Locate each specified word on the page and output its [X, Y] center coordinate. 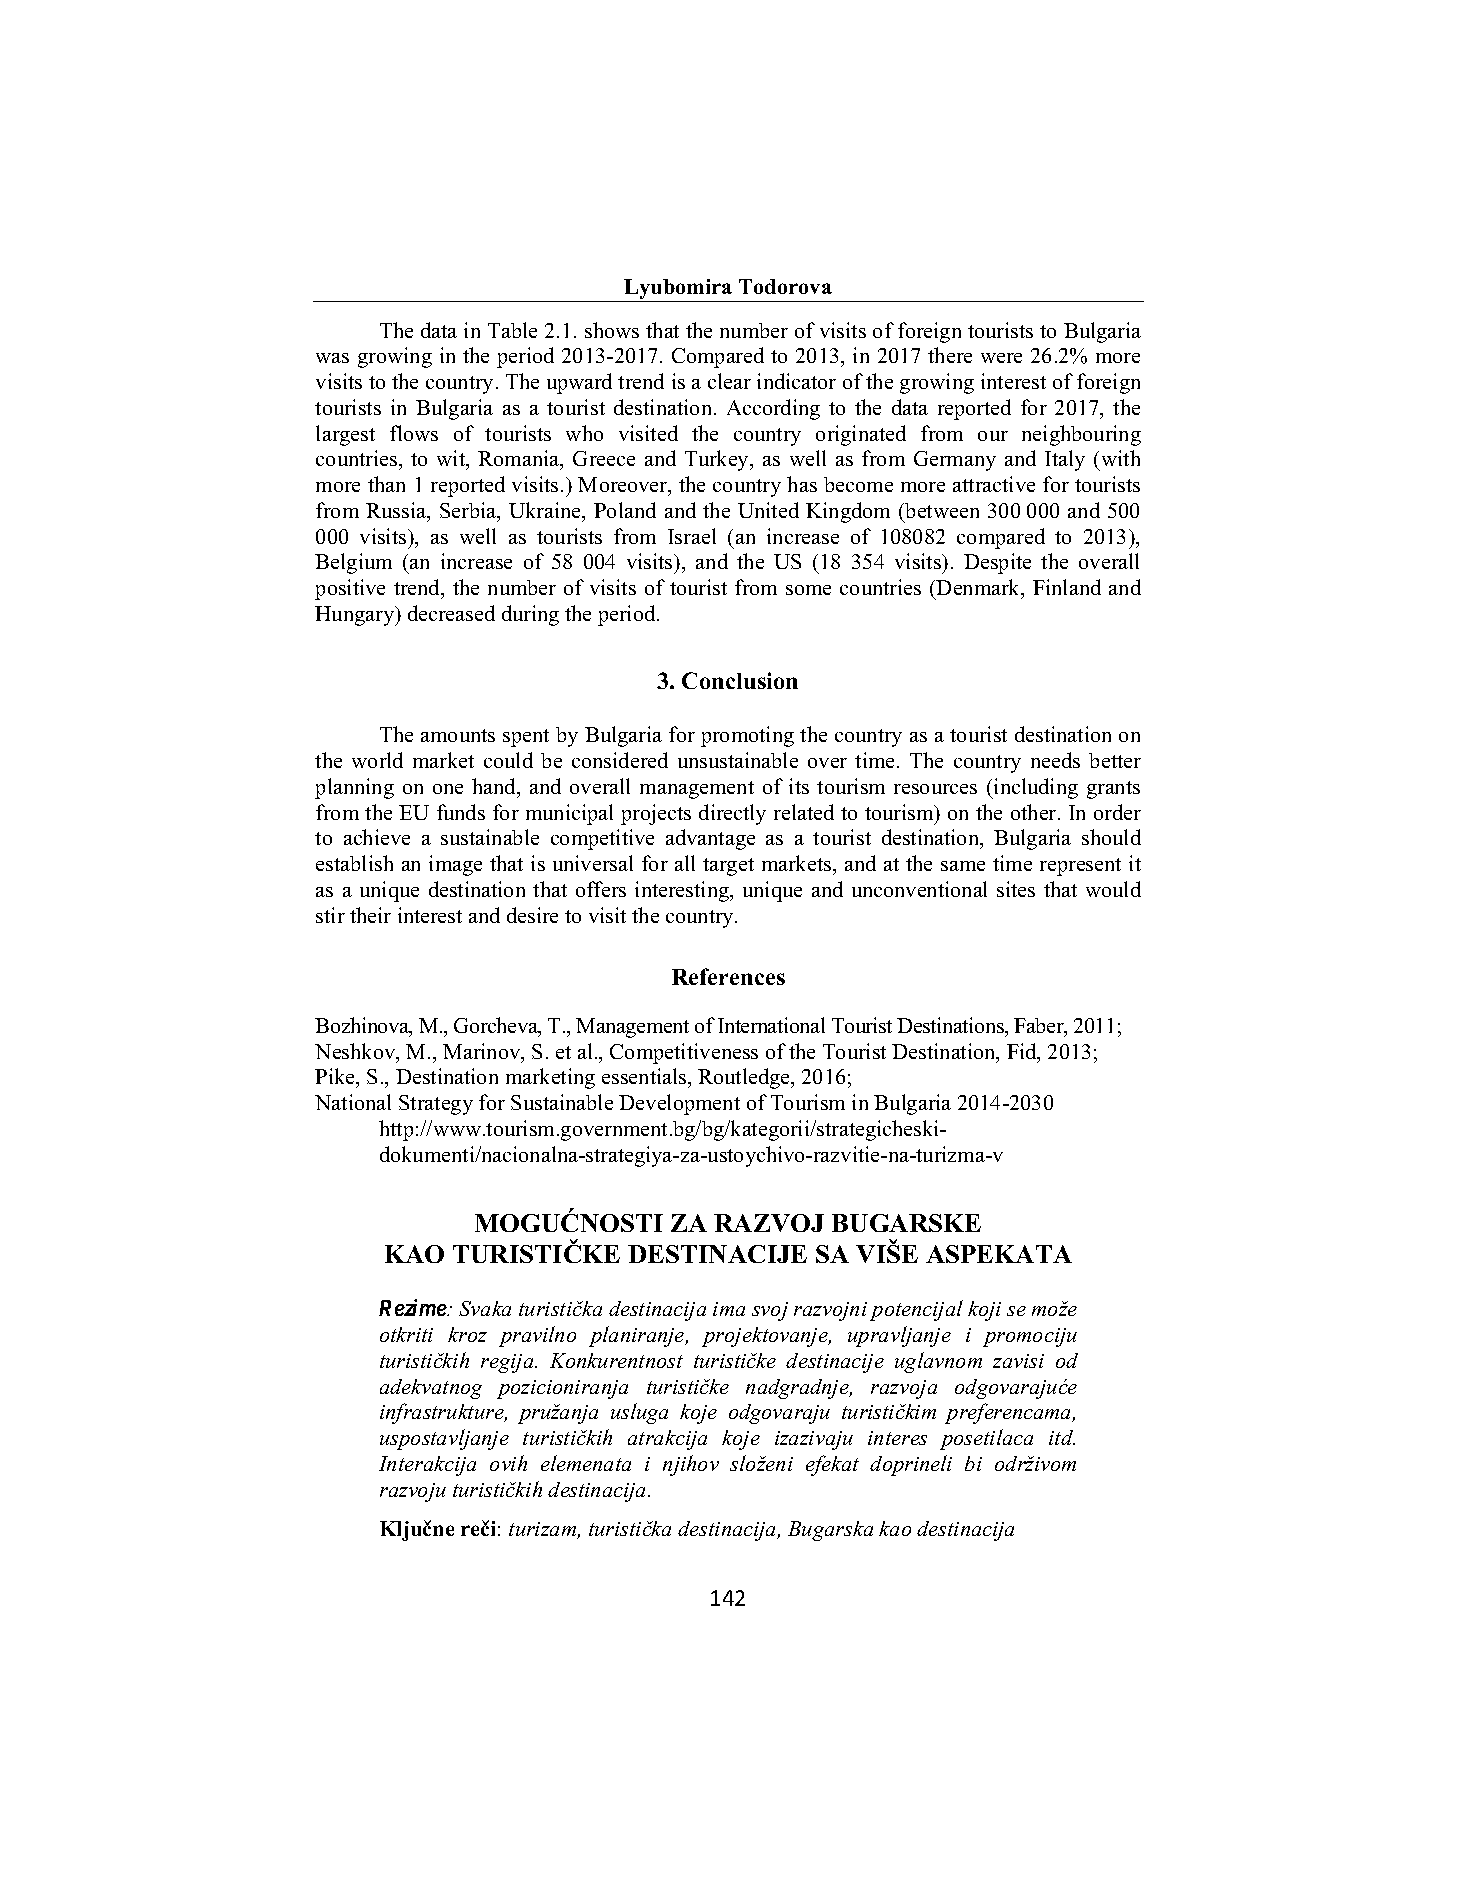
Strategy [436, 1105]
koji [984, 1311]
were [1001, 358]
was [332, 358]
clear [729, 381]
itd [1062, 1437]
